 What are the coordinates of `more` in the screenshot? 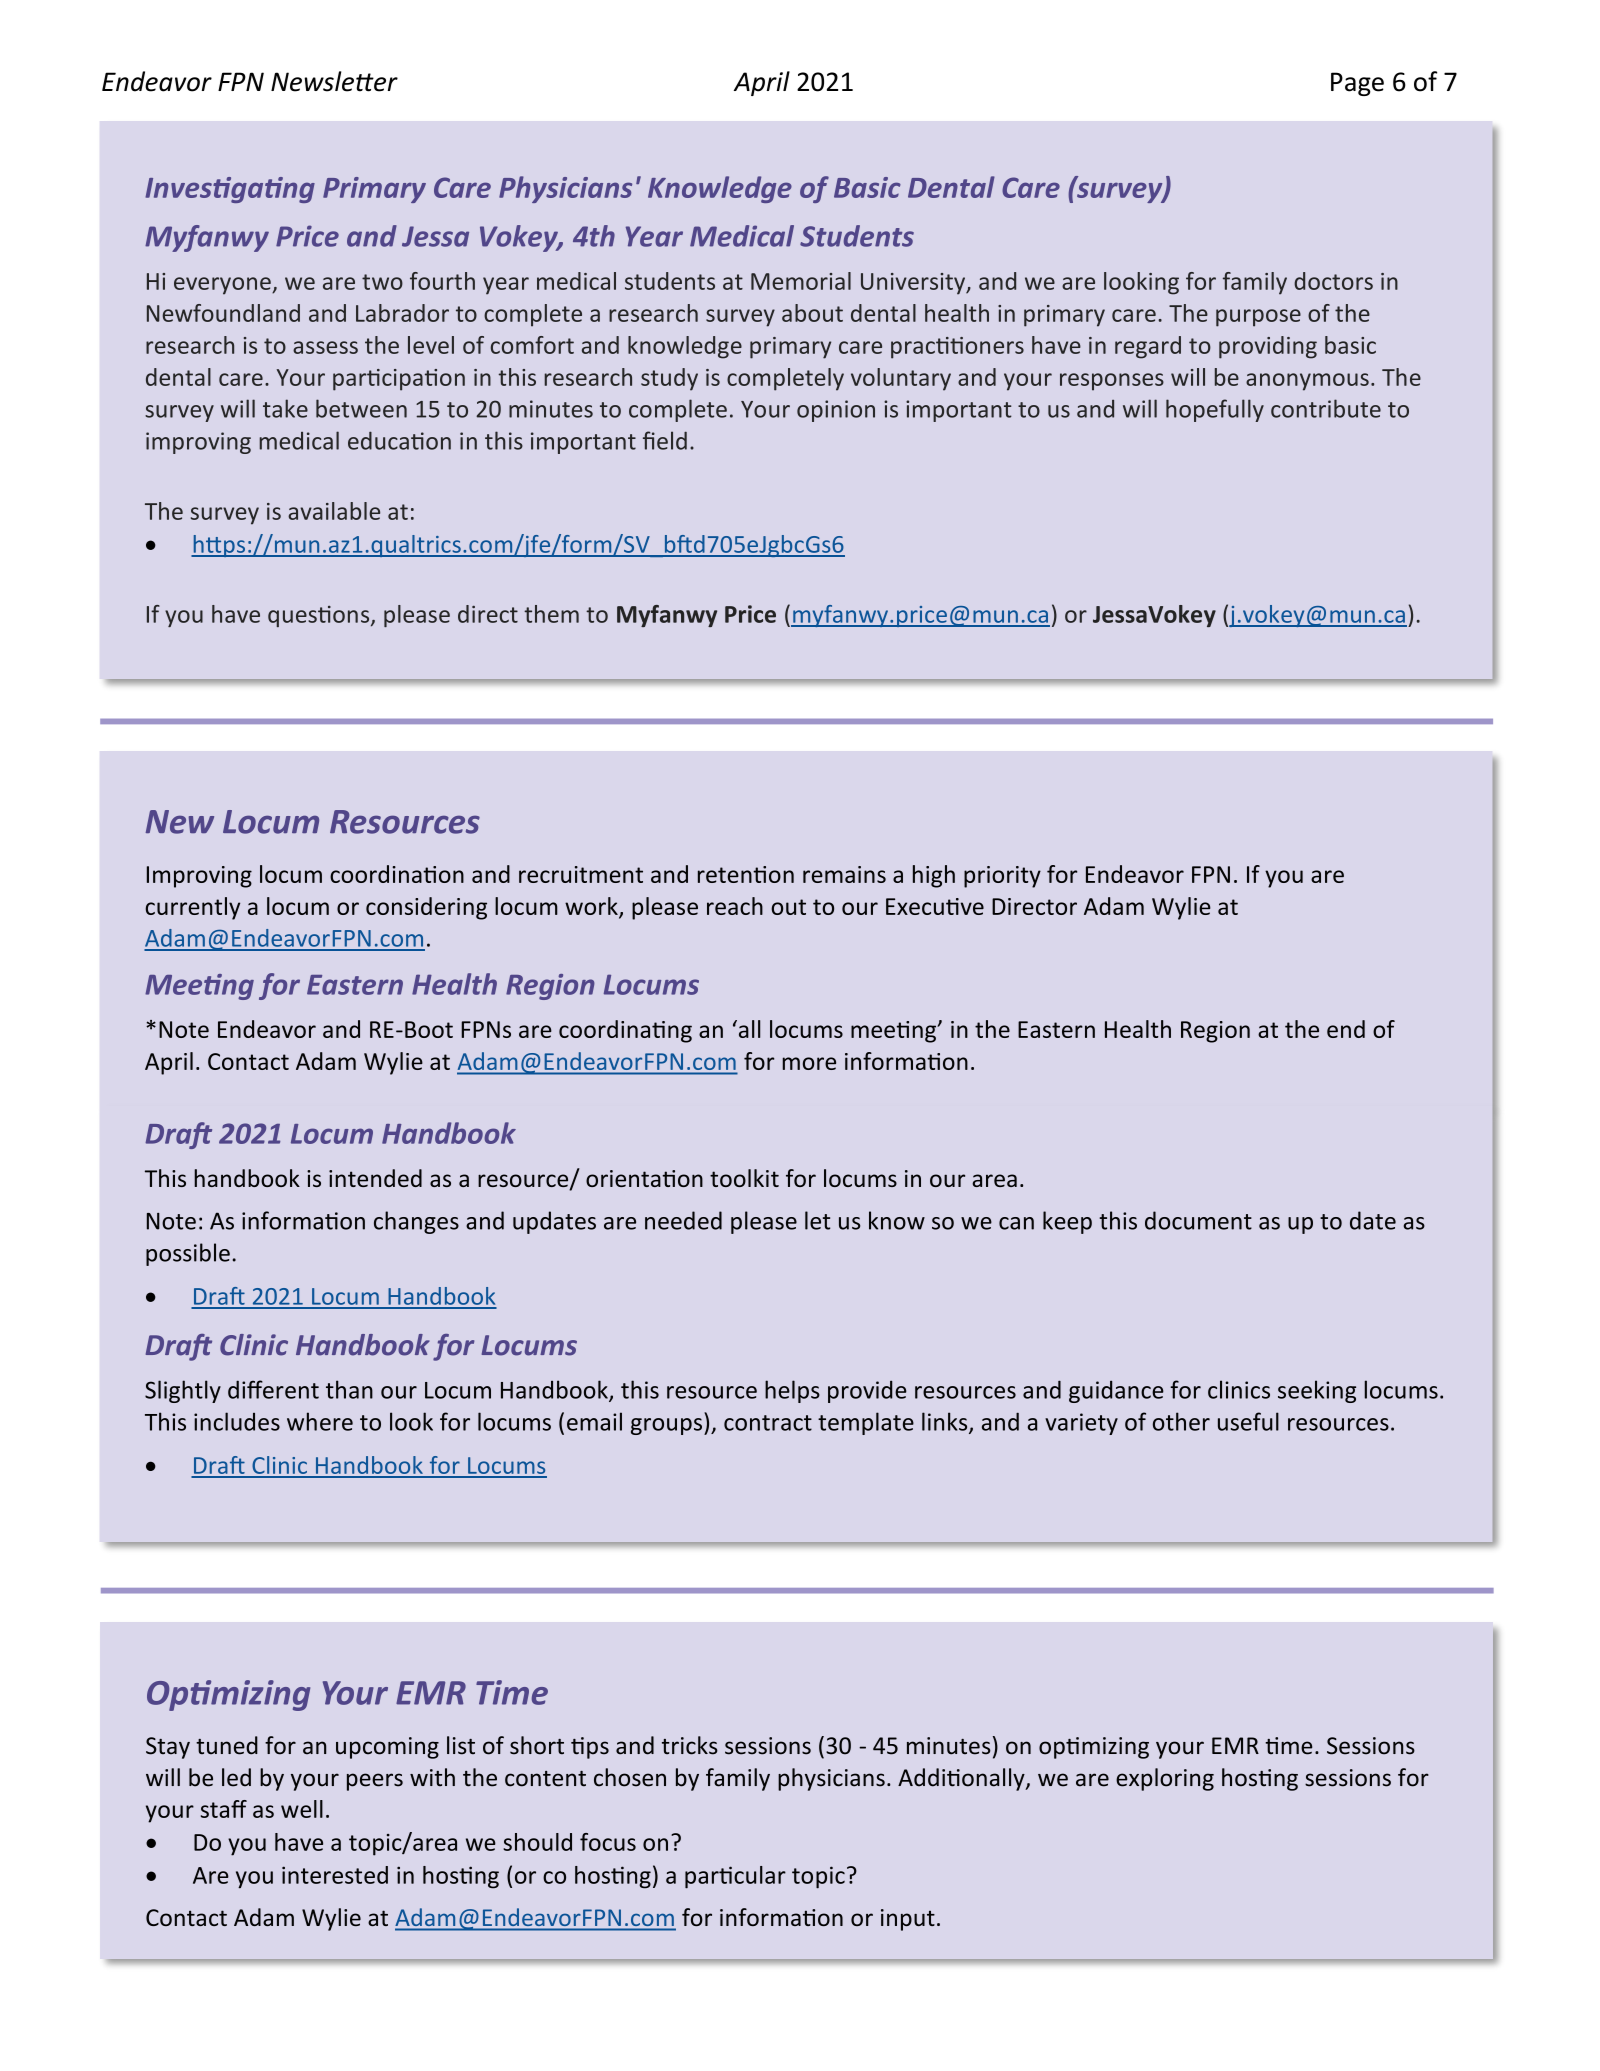 It's located at (809, 1063).
